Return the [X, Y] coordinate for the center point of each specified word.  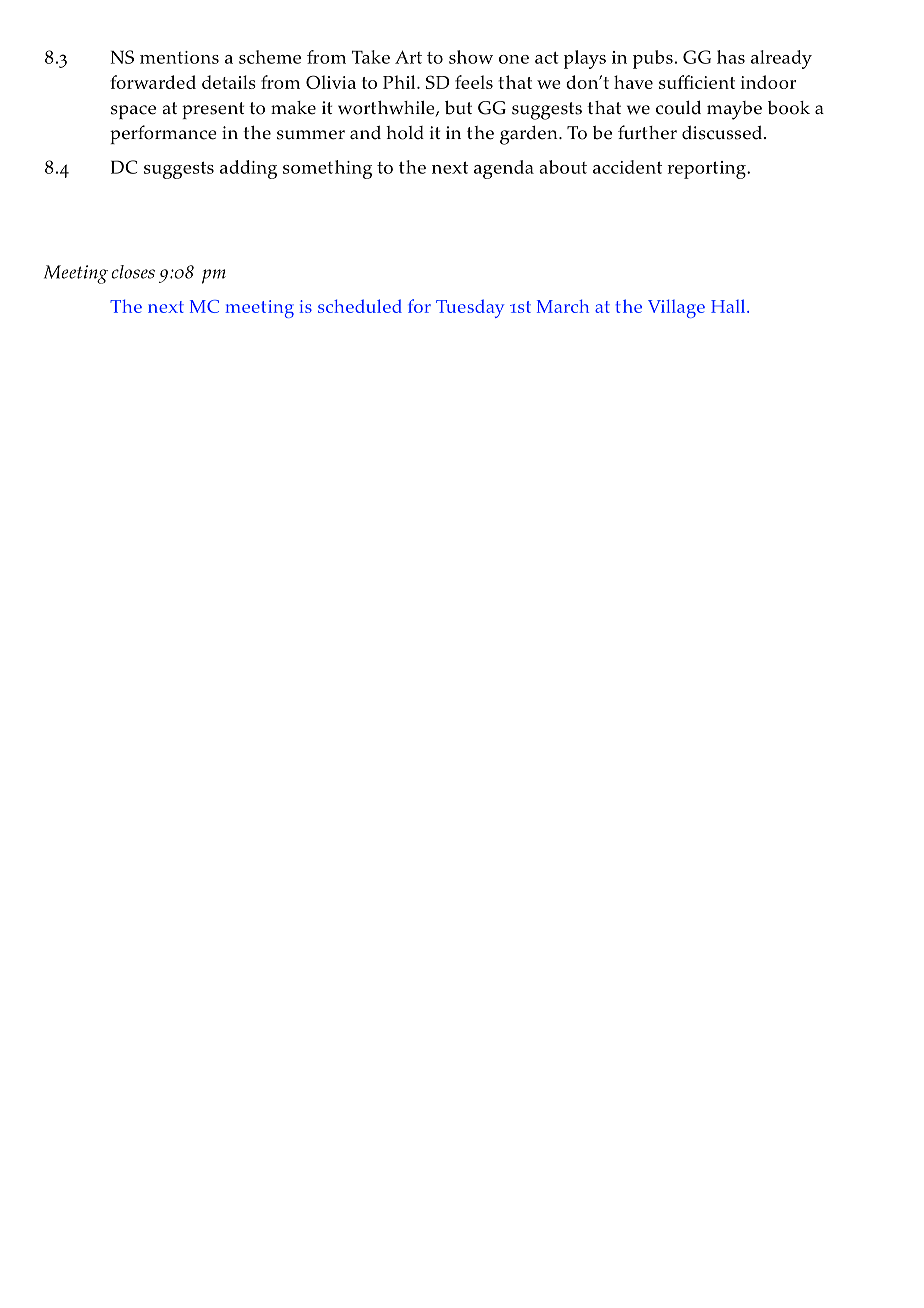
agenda [504, 169]
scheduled [360, 306]
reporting [707, 170]
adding [248, 169]
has [731, 57]
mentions [179, 57]
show [471, 57]
